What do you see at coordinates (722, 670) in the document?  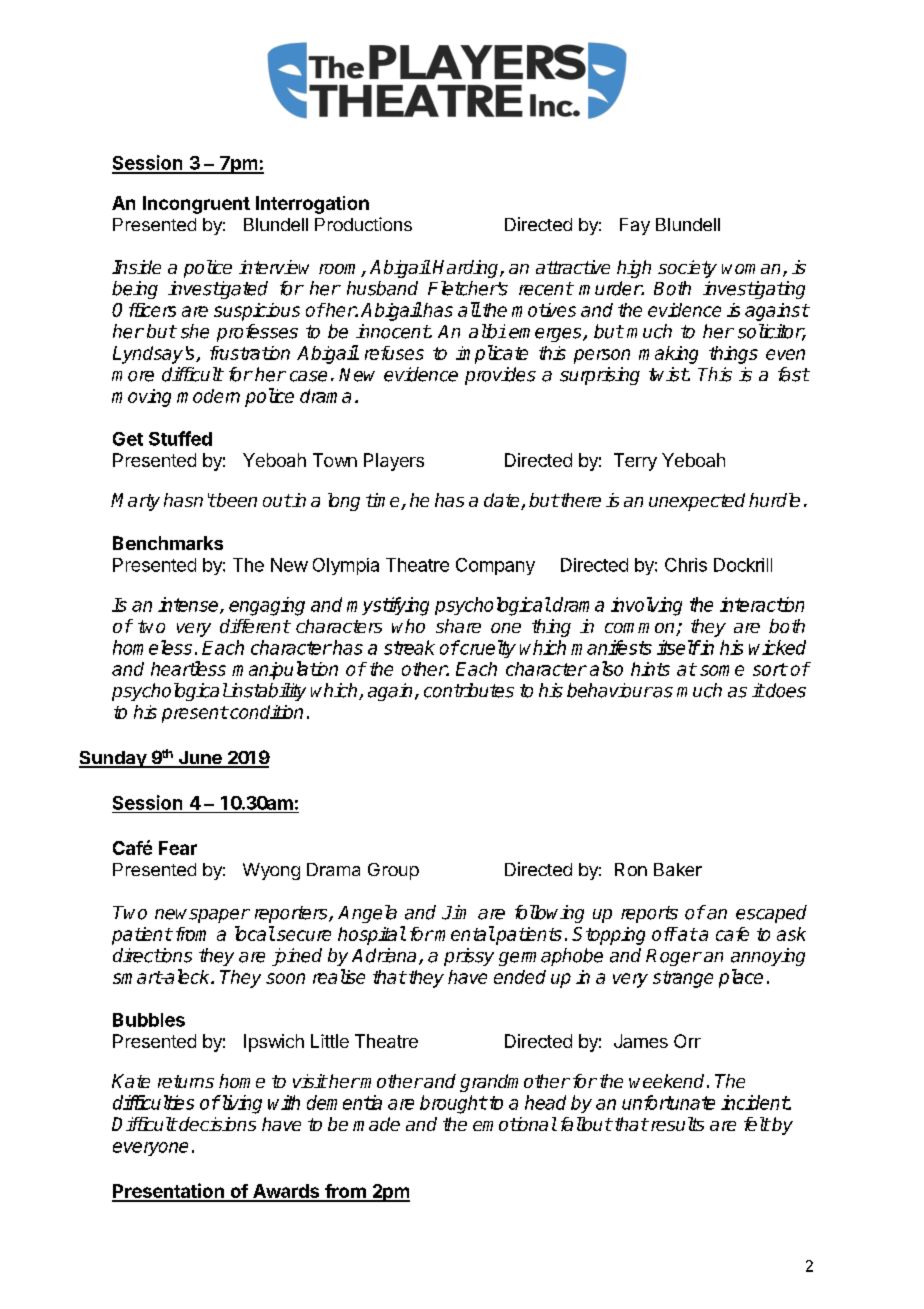 I see `some` at bounding box center [722, 670].
